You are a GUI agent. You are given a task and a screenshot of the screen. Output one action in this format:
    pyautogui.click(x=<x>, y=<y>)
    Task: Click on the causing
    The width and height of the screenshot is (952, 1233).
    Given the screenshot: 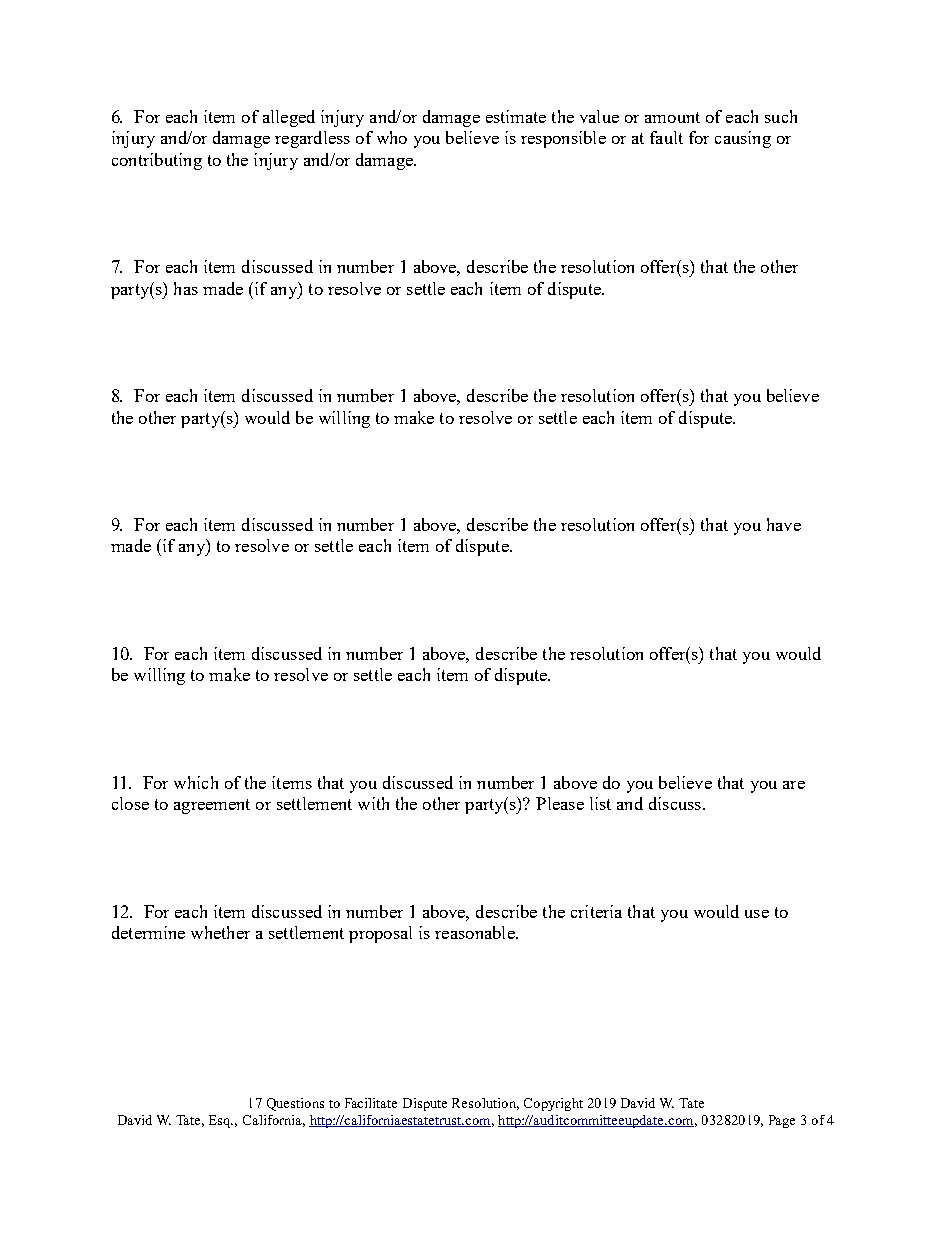 What is the action you would take?
    pyautogui.click(x=743, y=139)
